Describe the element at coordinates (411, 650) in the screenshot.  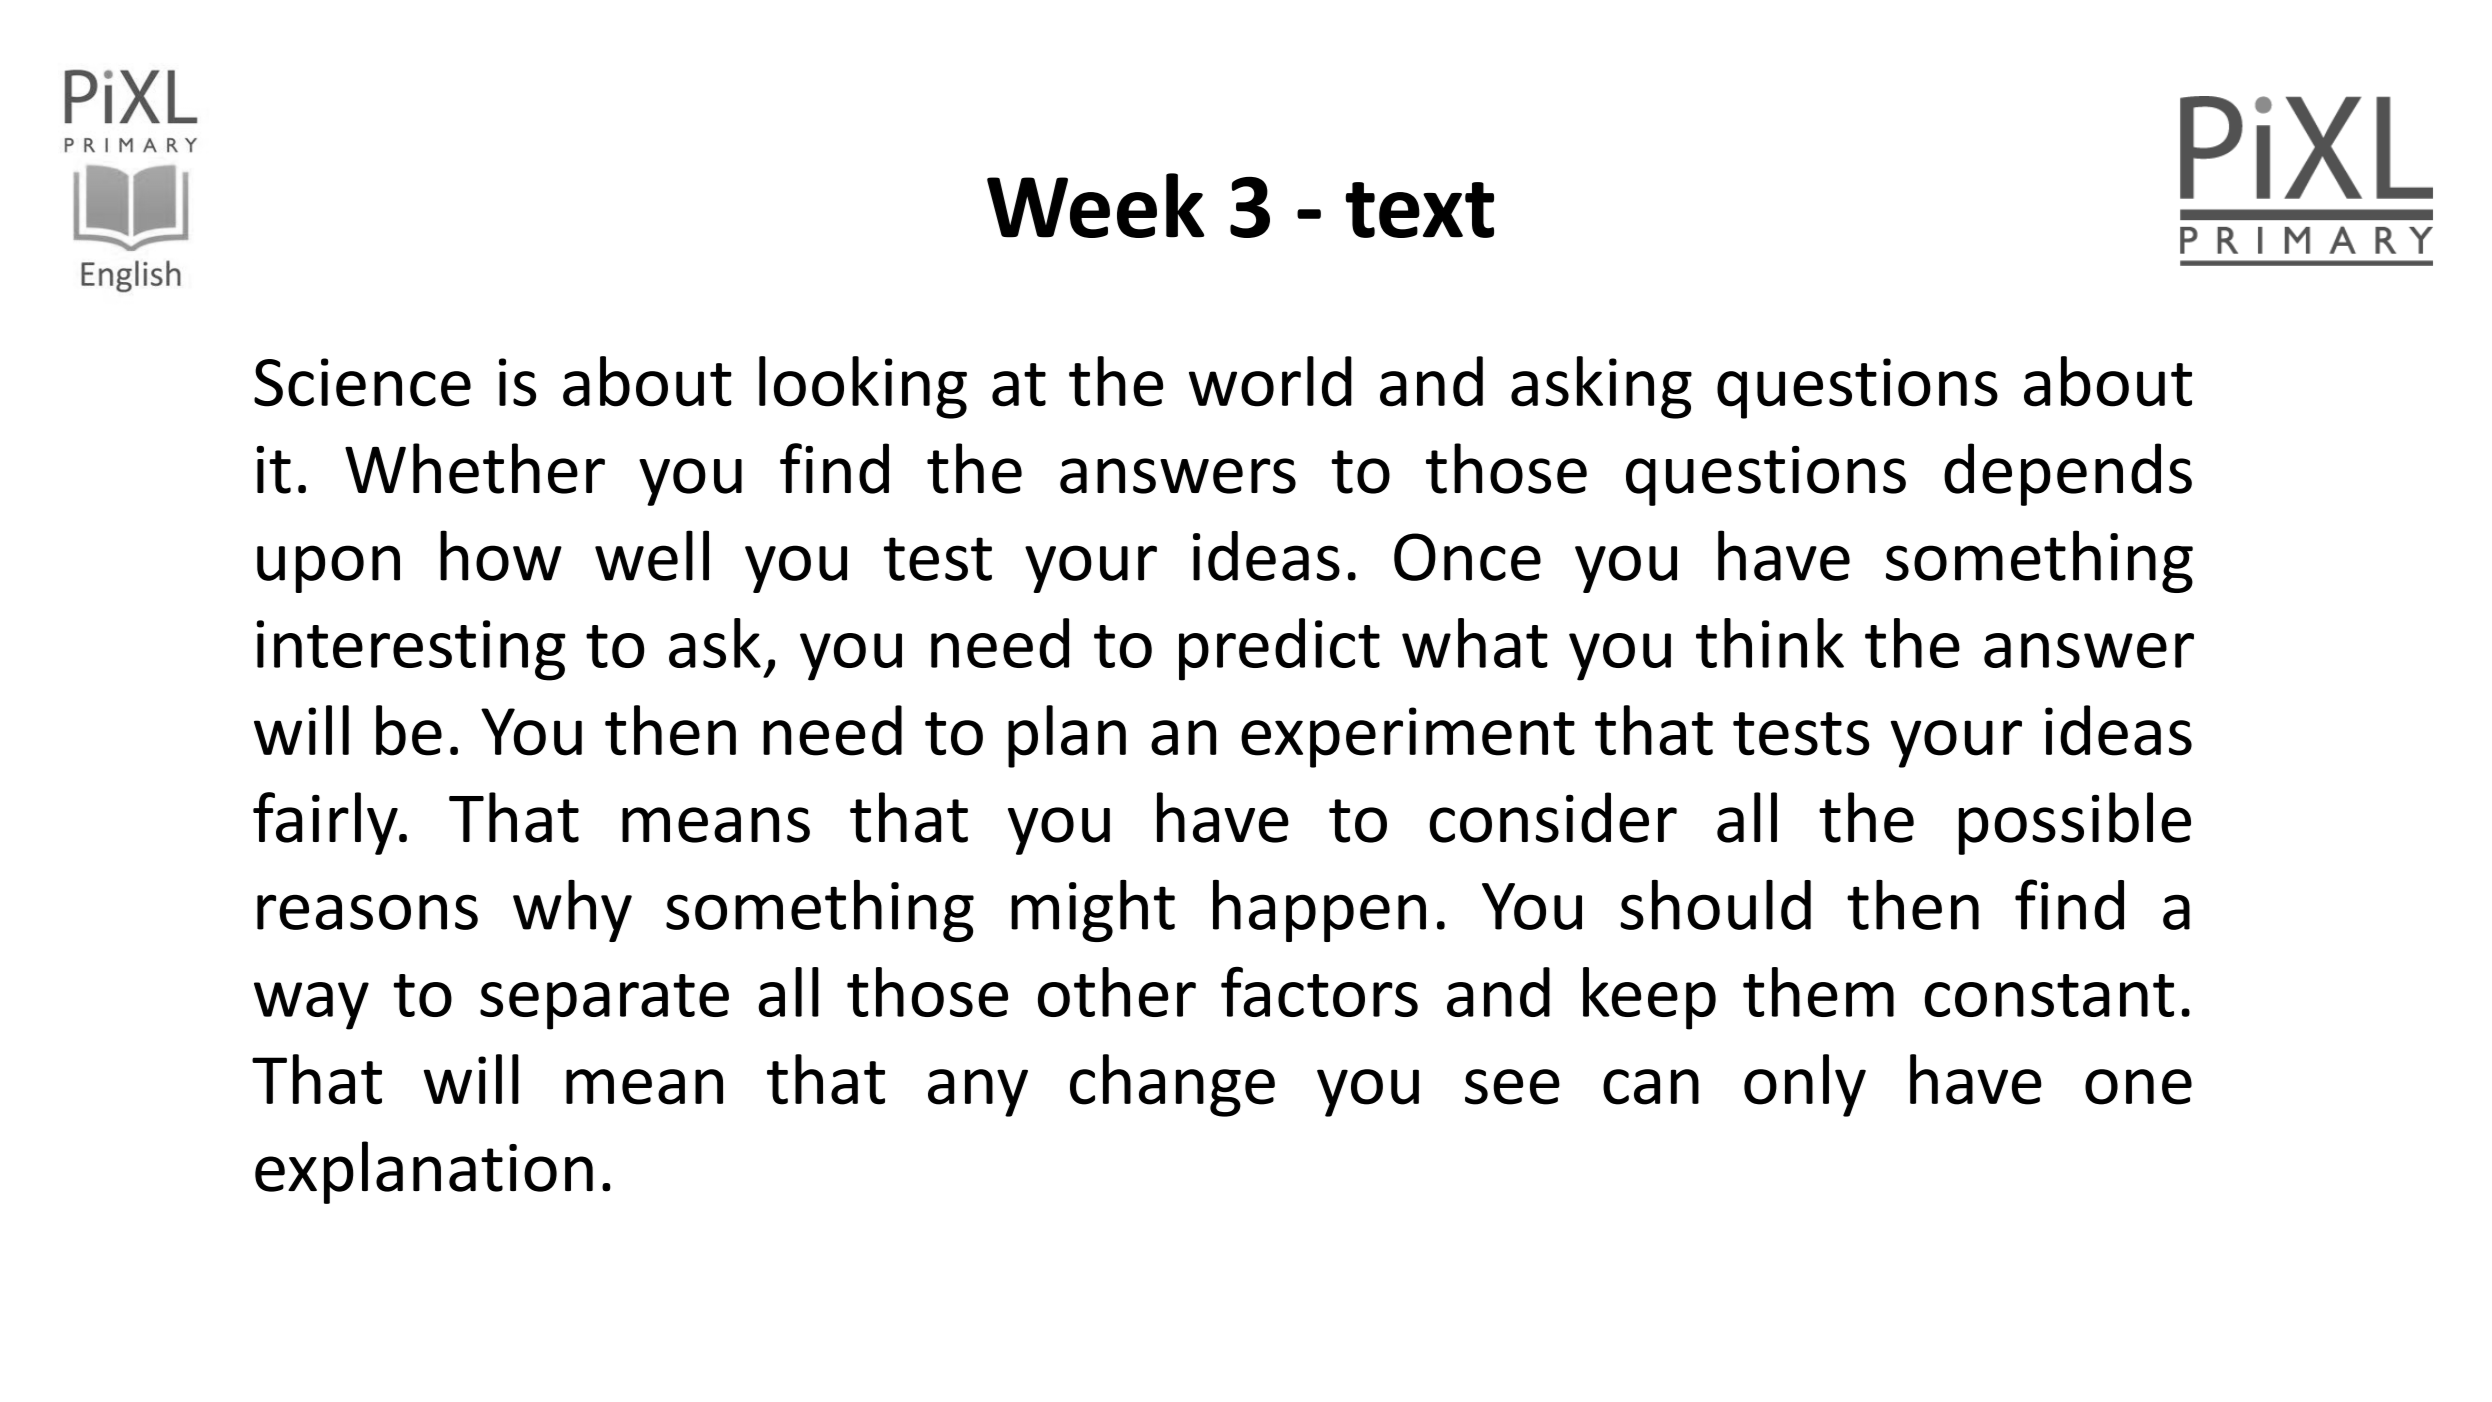
I see `interesting` at that location.
